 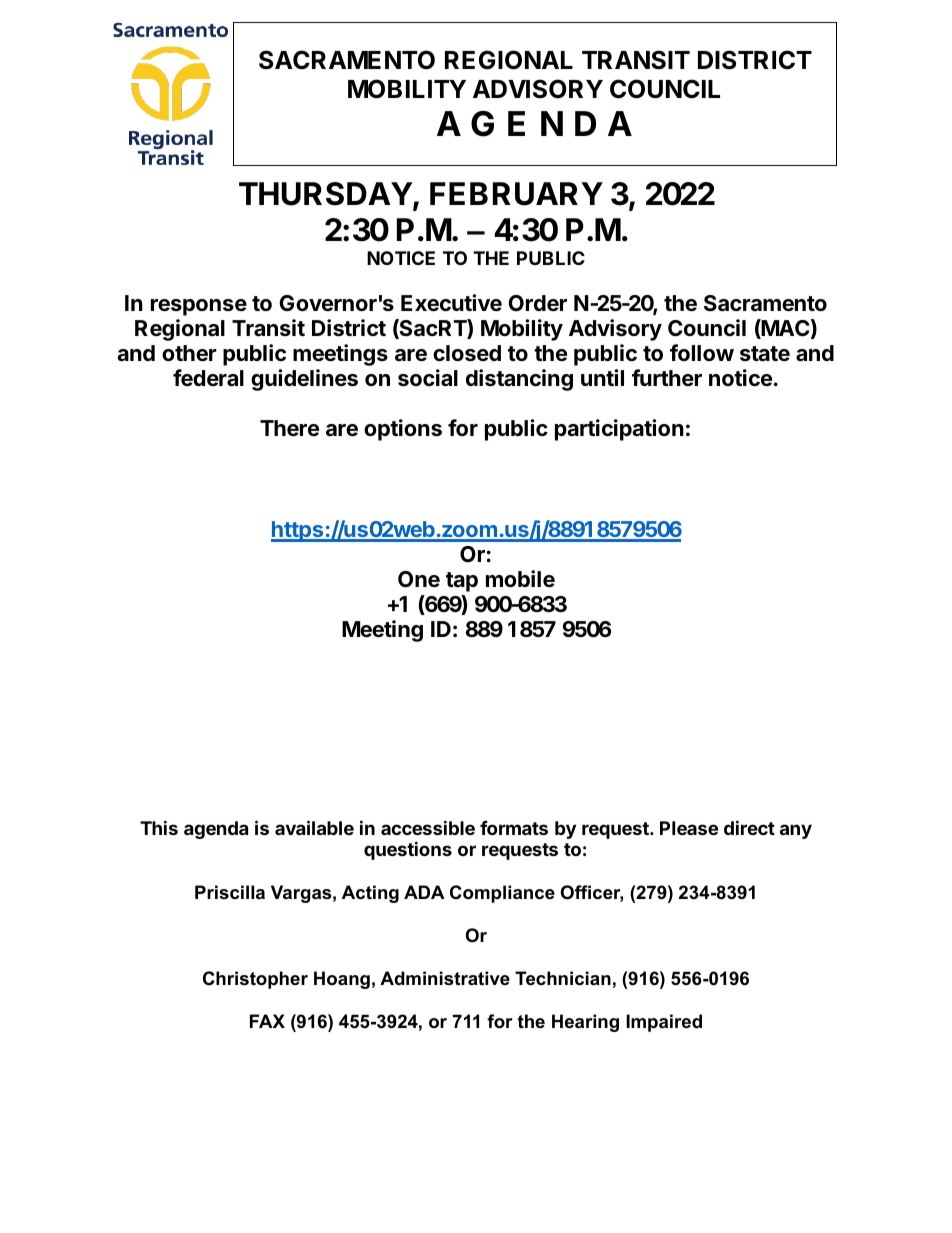 I want to click on agenda, so click(x=216, y=830).
